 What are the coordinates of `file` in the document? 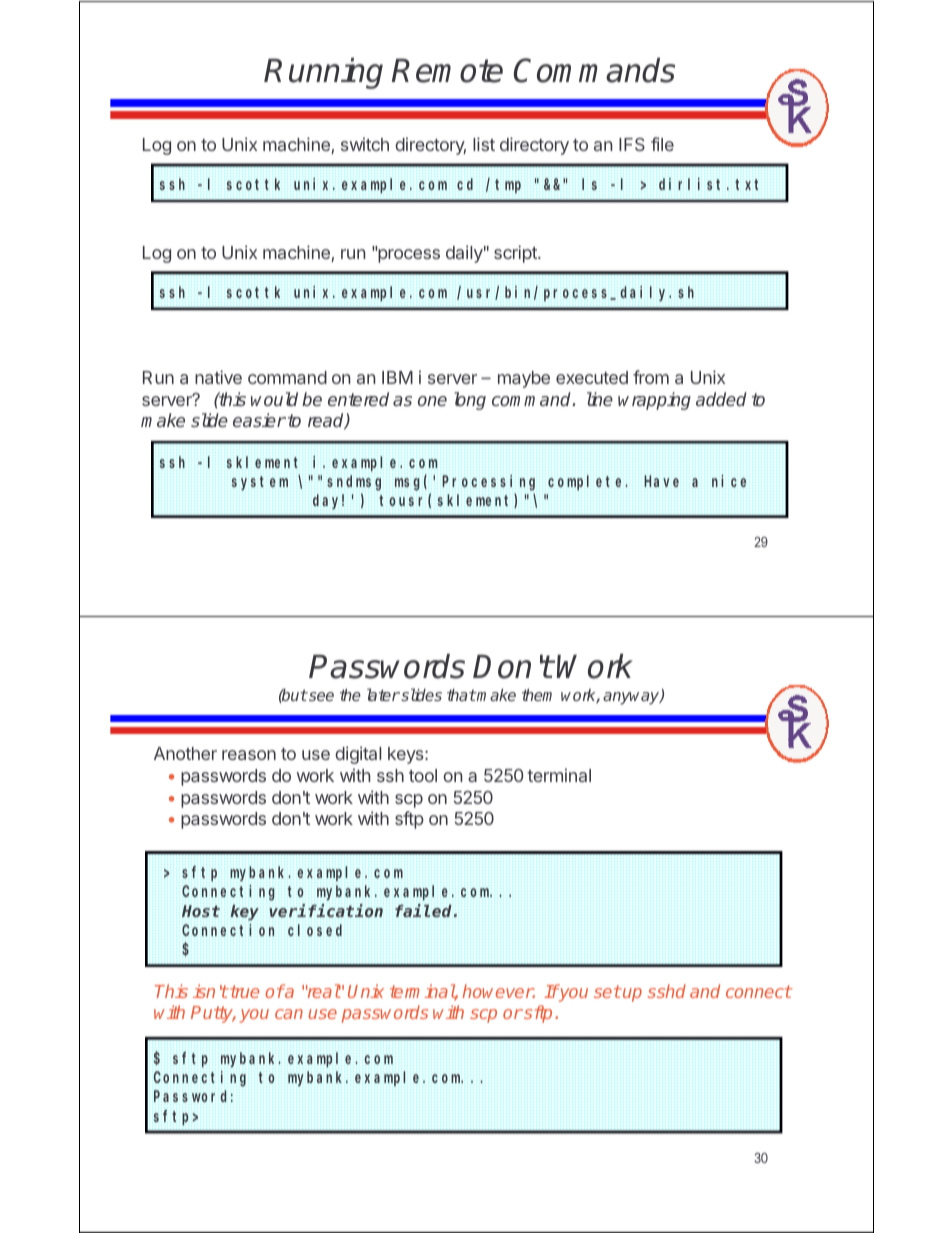 It's located at (662, 144).
